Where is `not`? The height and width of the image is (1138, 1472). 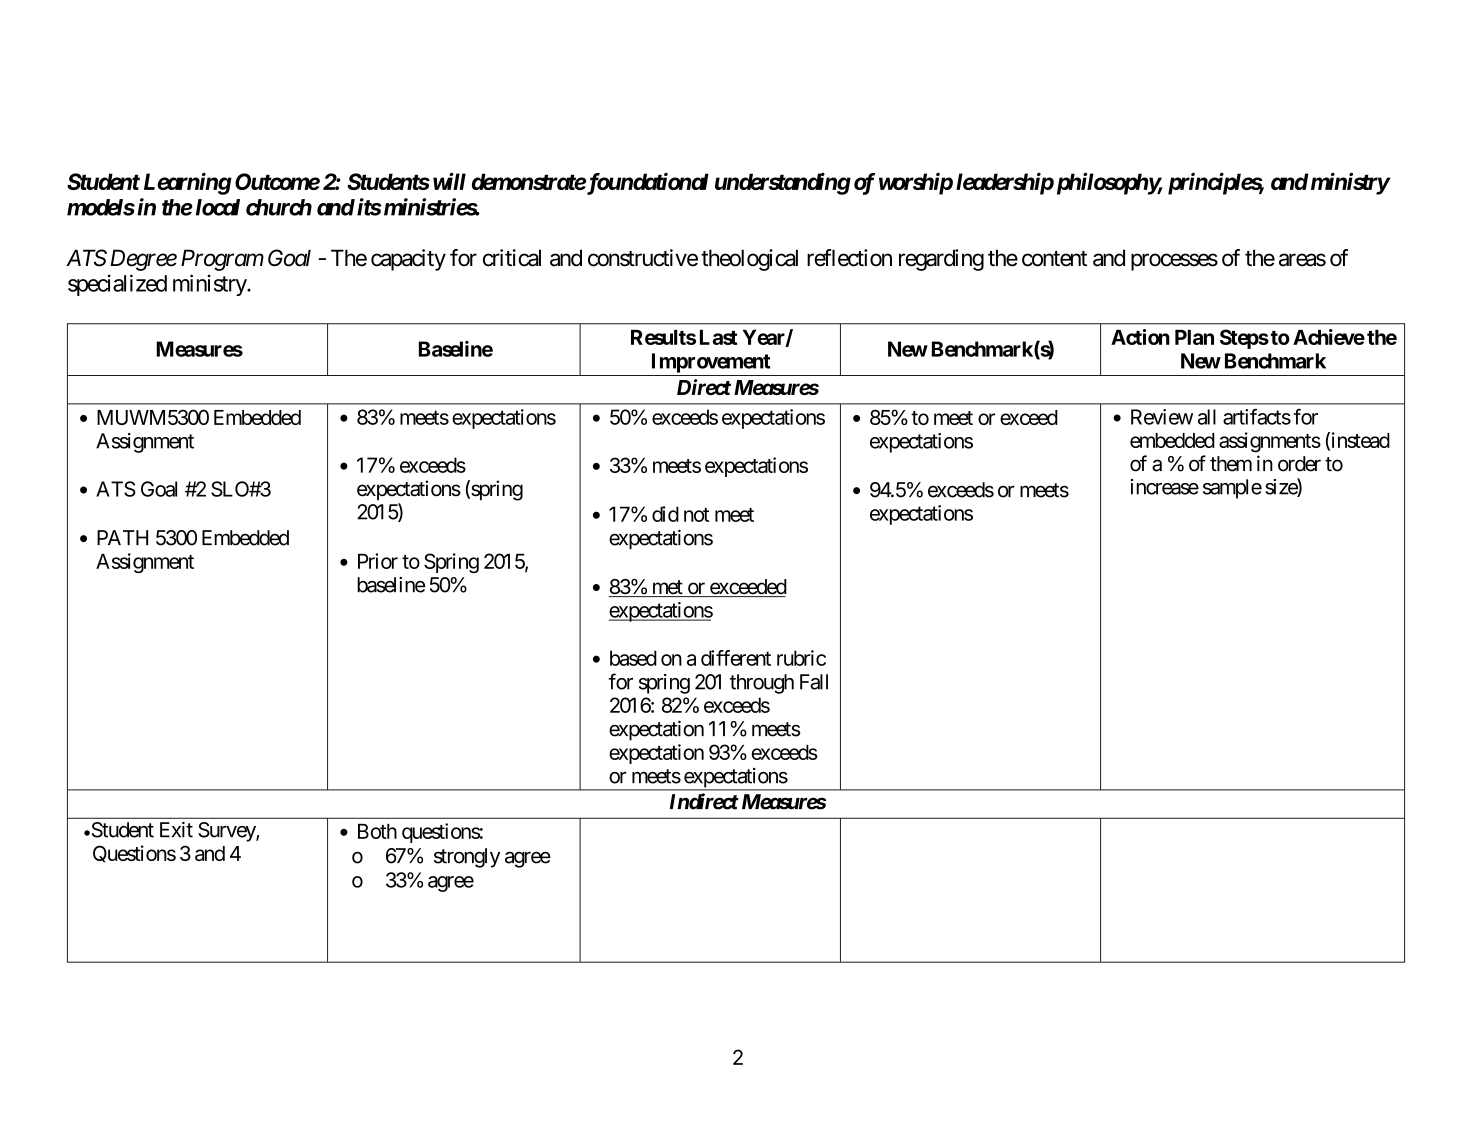
not is located at coordinates (696, 515).
